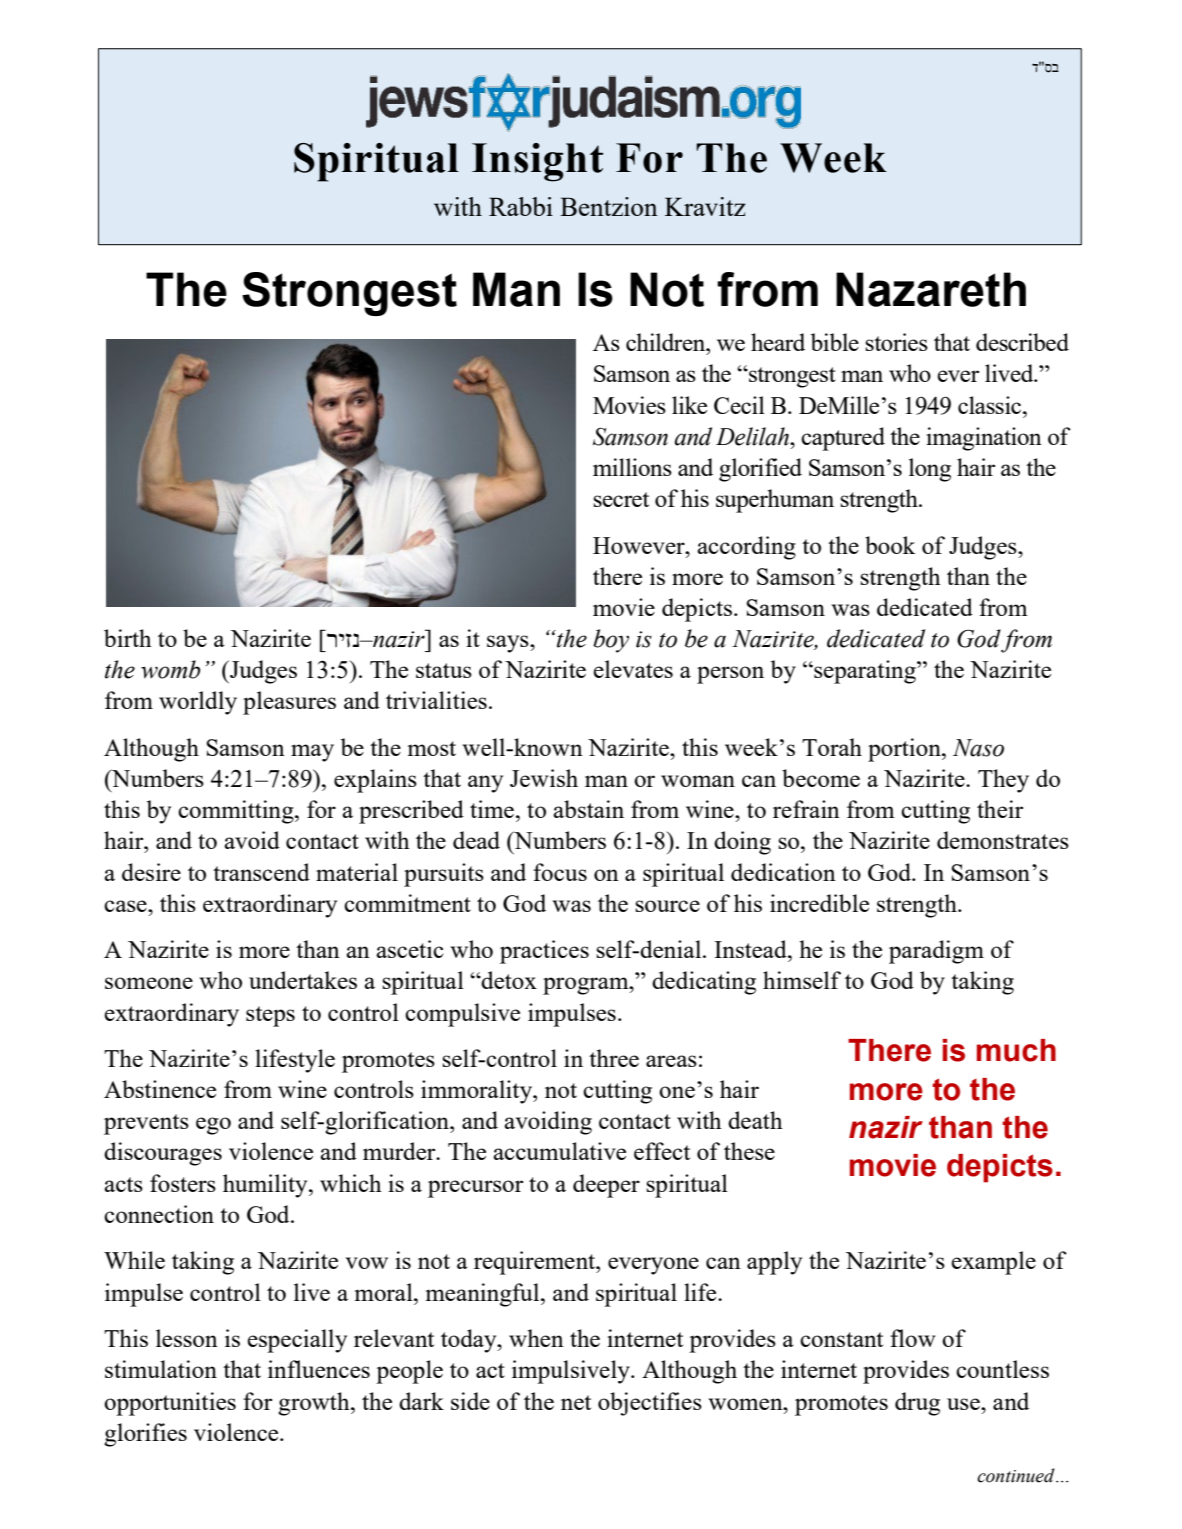  I want to click on secret, so click(621, 499).
